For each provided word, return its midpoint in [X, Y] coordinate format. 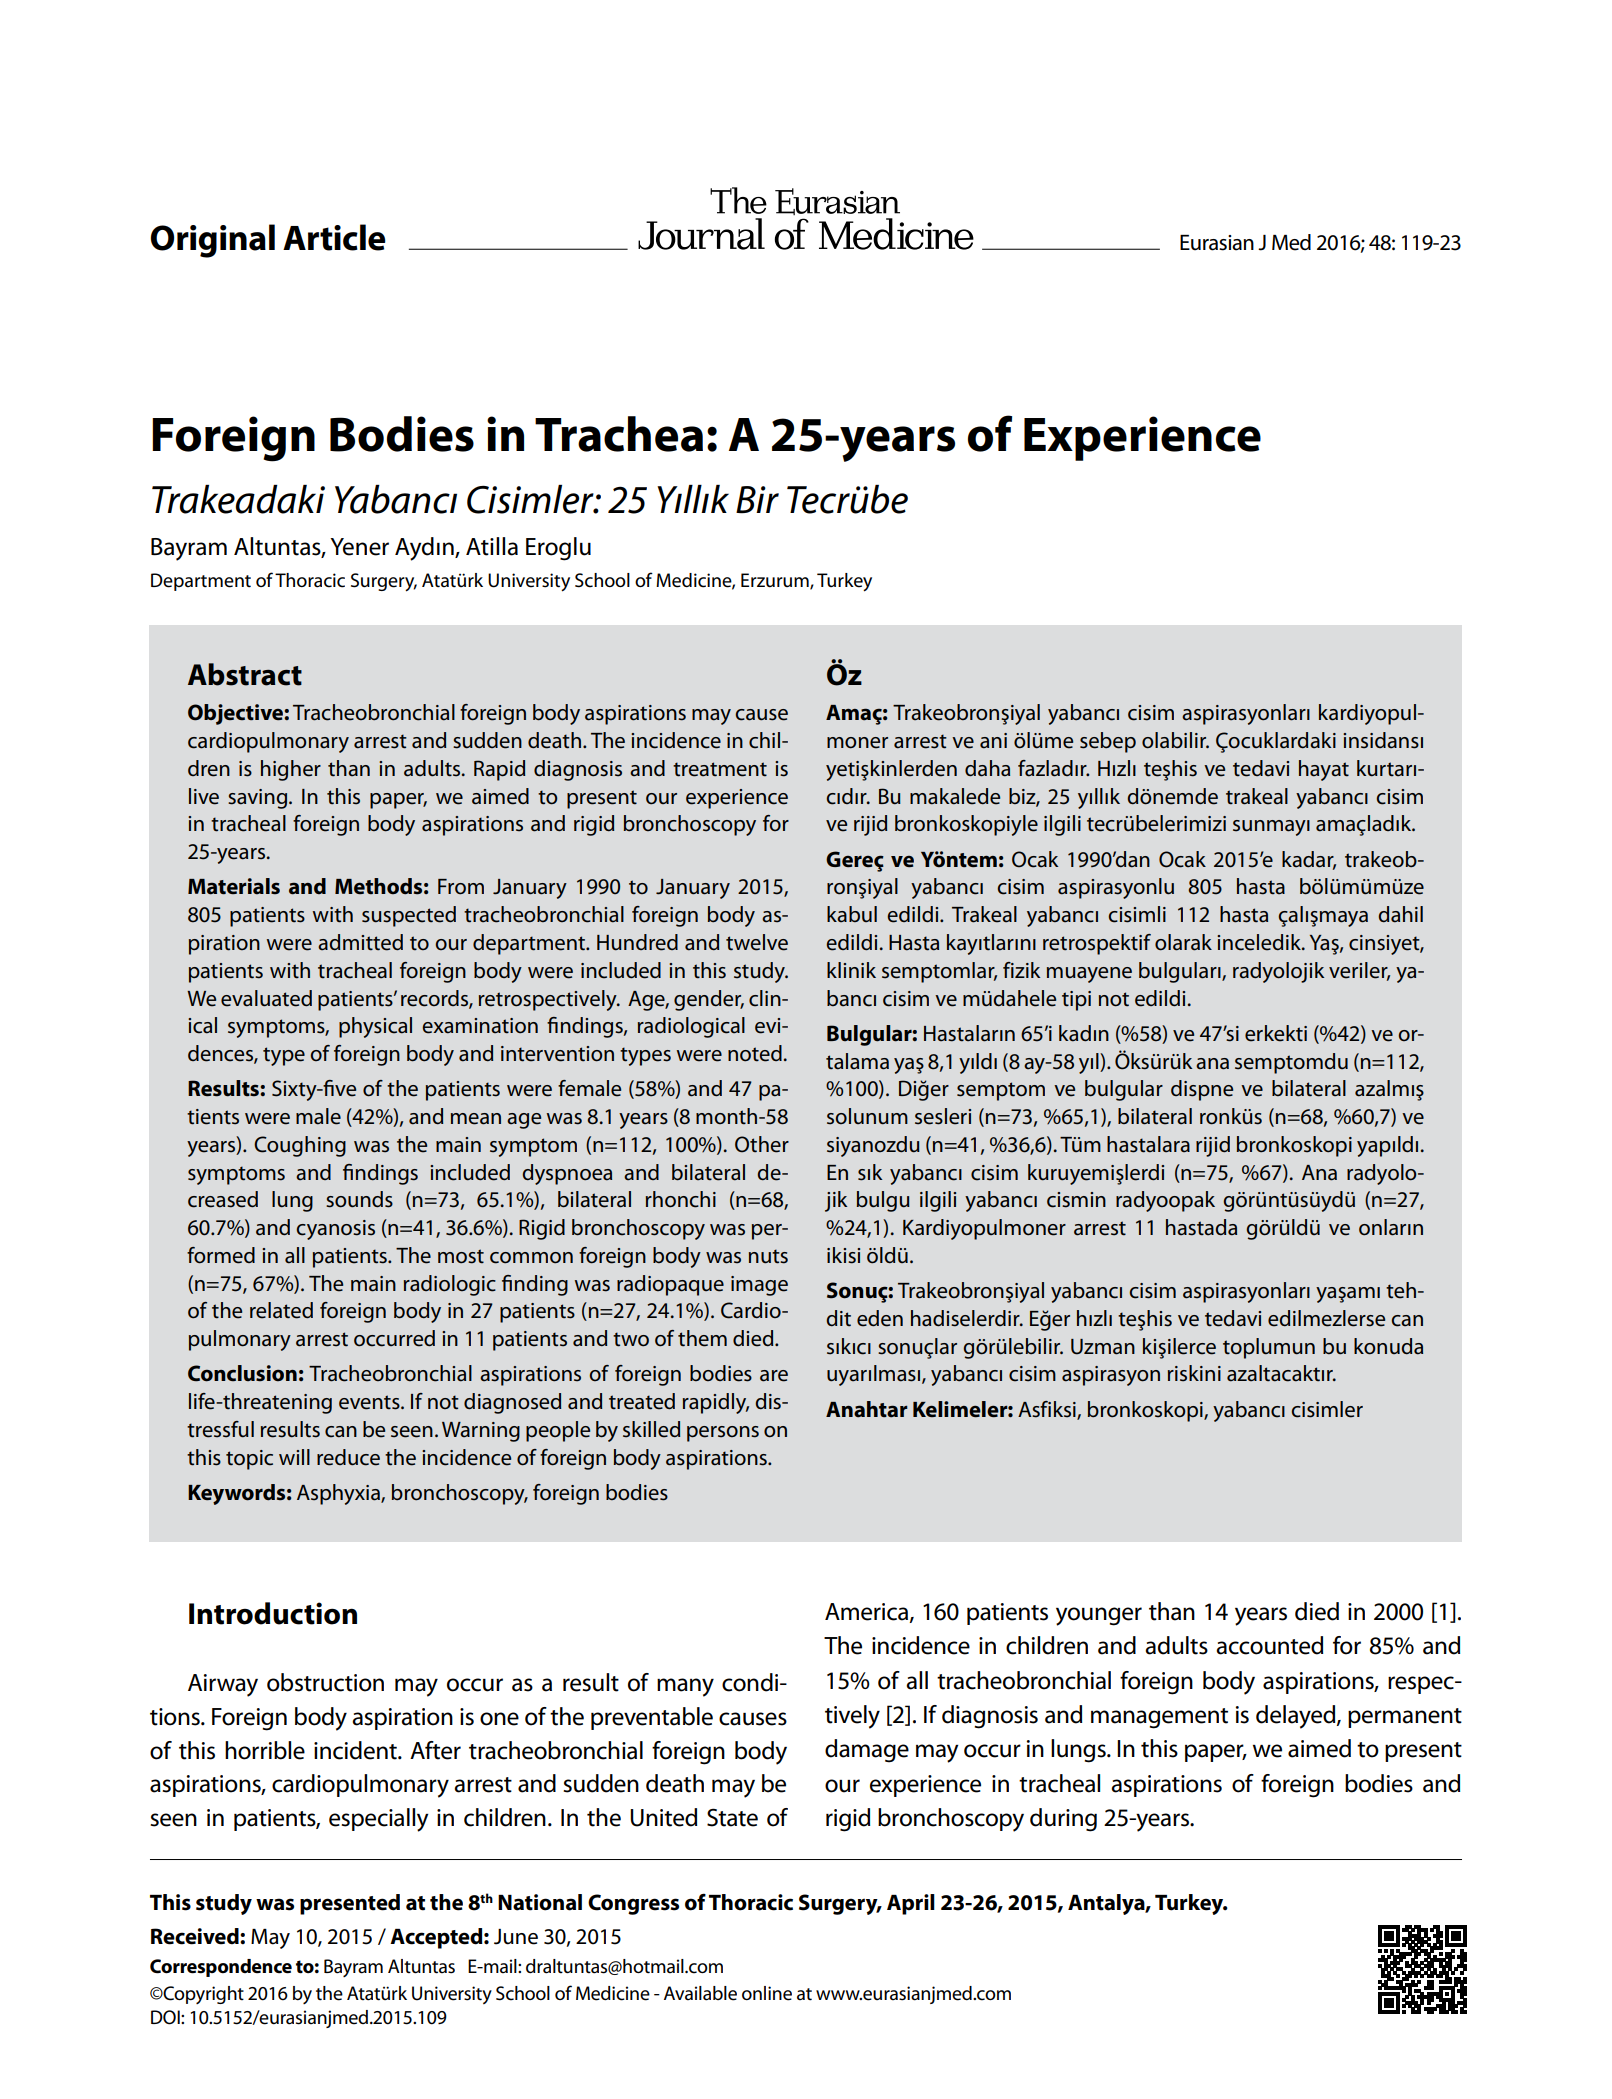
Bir [757, 500]
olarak [1183, 942]
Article [334, 237]
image [759, 1286]
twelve [757, 942]
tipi [1076, 1001]
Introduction [273, 1613]
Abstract [245, 674]
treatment [720, 769]
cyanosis [335, 1230]
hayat [1324, 770]
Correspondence [221, 1968]
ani [993, 741]
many [685, 1687]
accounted [1269, 1645]
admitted [360, 942]
